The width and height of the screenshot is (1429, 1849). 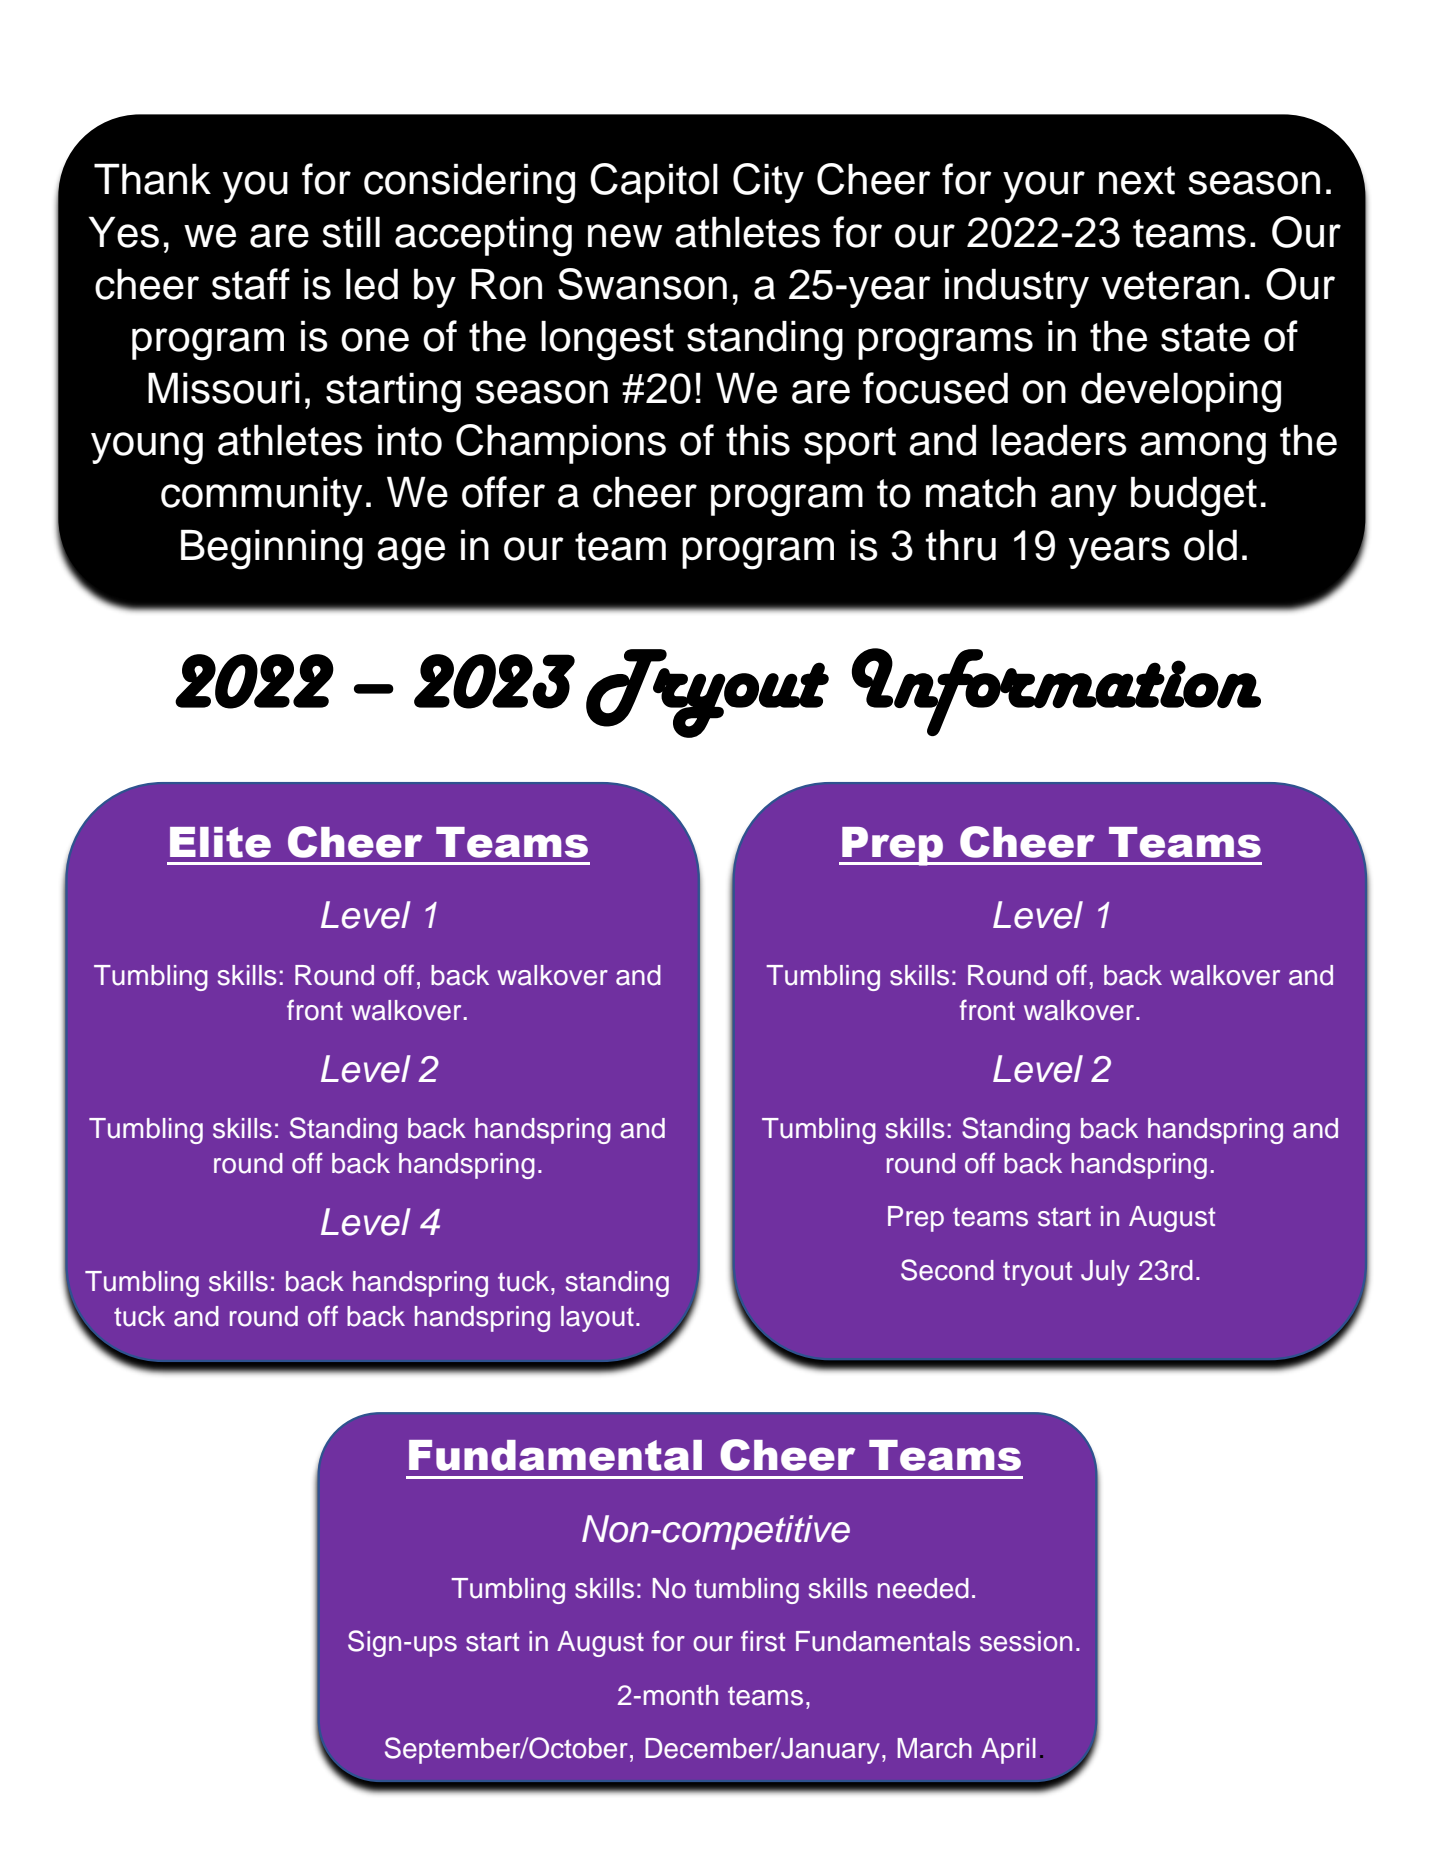 I want to click on Second, so click(x=947, y=1270).
